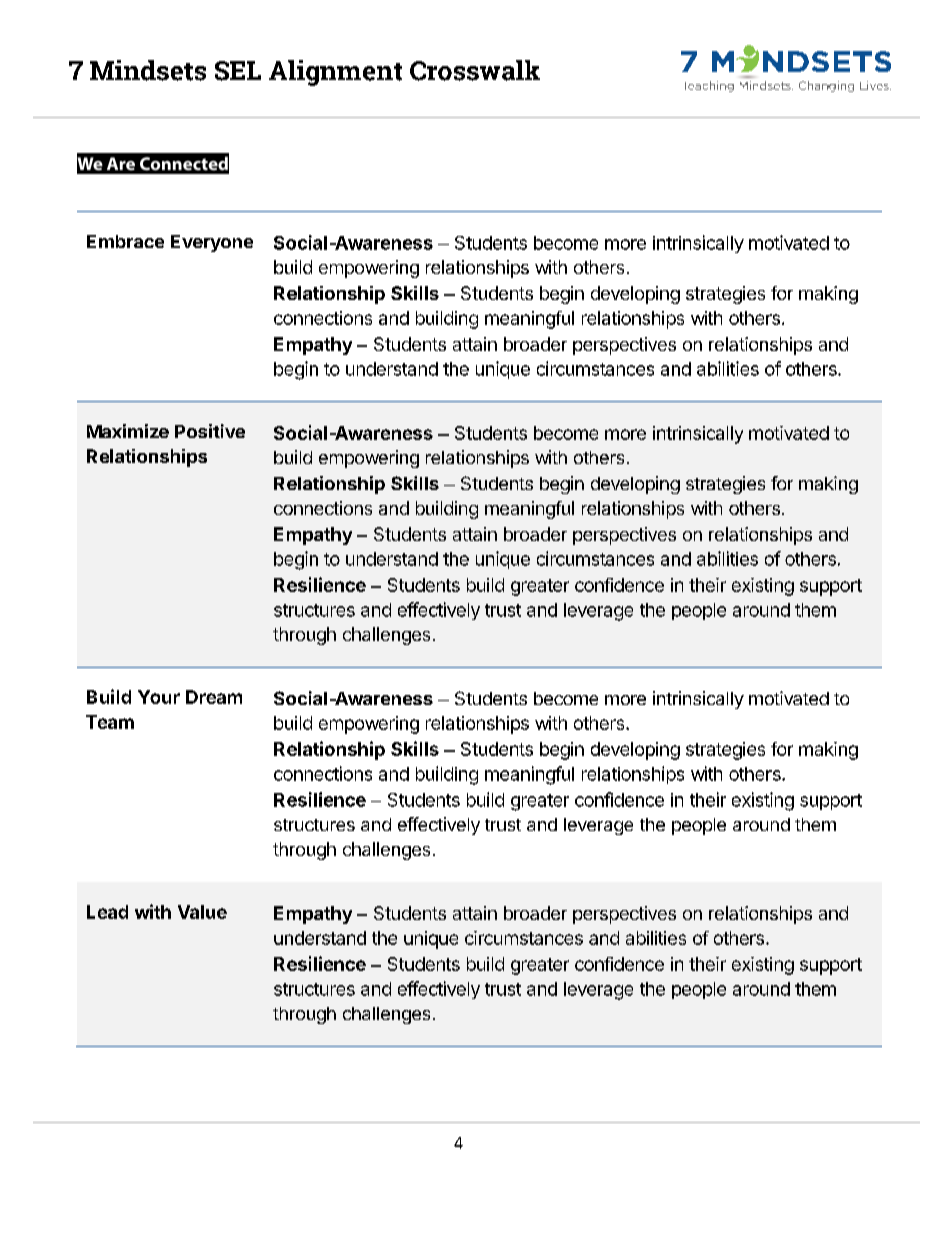  I want to click on Team, so click(110, 722).
